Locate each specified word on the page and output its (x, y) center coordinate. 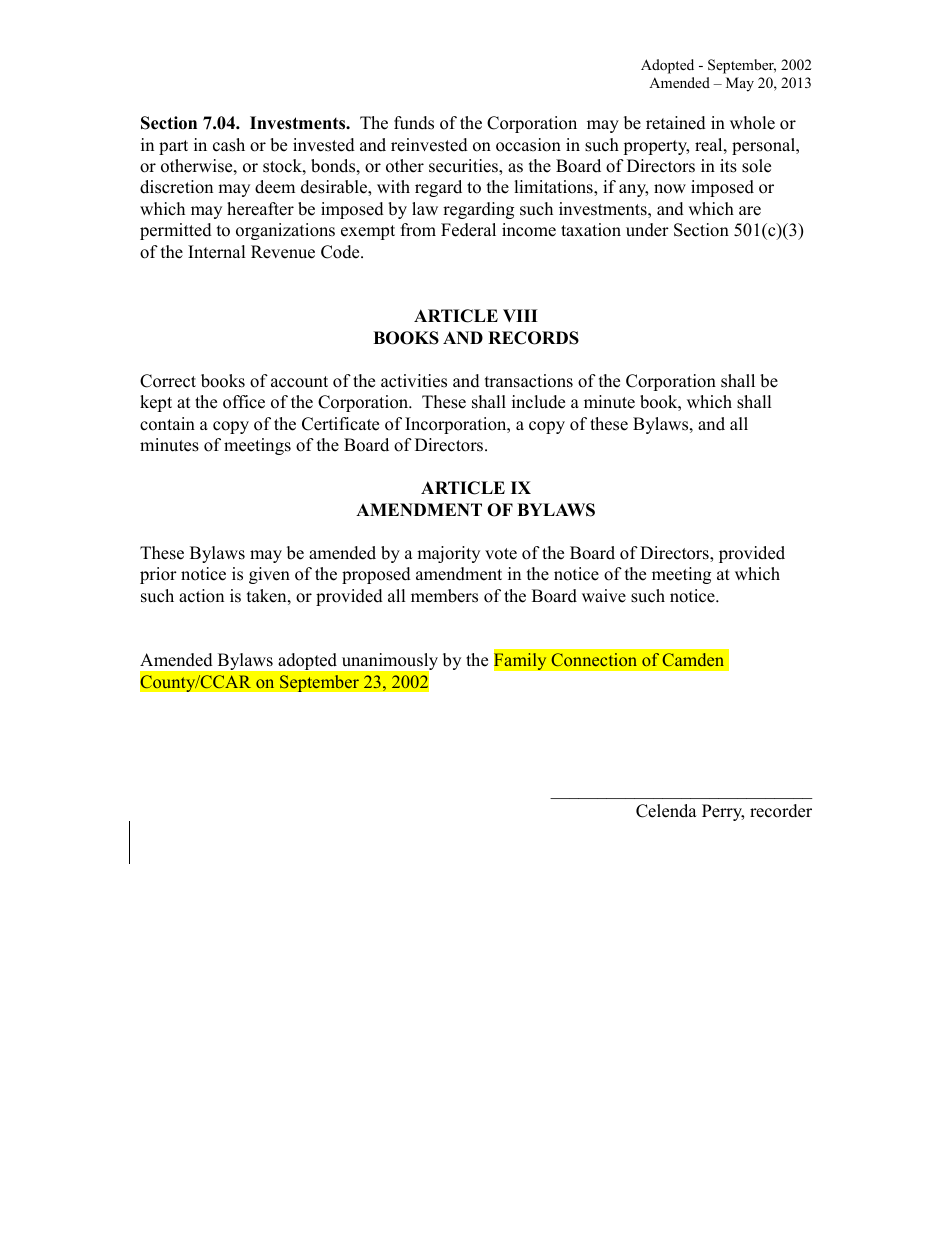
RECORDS (533, 338)
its (728, 166)
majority (448, 554)
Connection (594, 659)
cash (229, 145)
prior (158, 575)
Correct (168, 381)
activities (414, 381)
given (269, 575)
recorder (781, 811)
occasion (528, 145)
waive (604, 596)
